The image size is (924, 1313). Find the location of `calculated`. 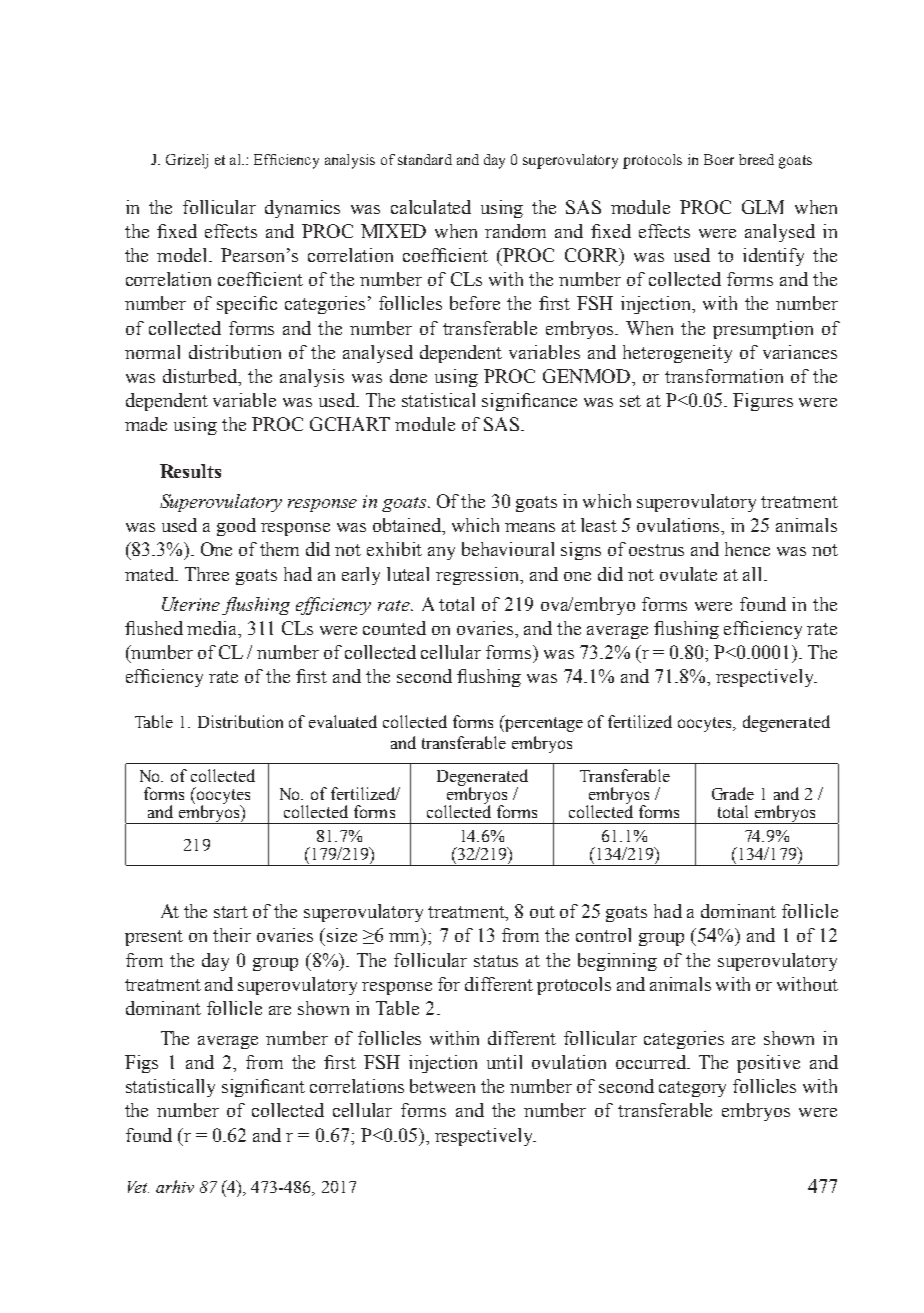

calculated is located at coordinates (431, 207).
